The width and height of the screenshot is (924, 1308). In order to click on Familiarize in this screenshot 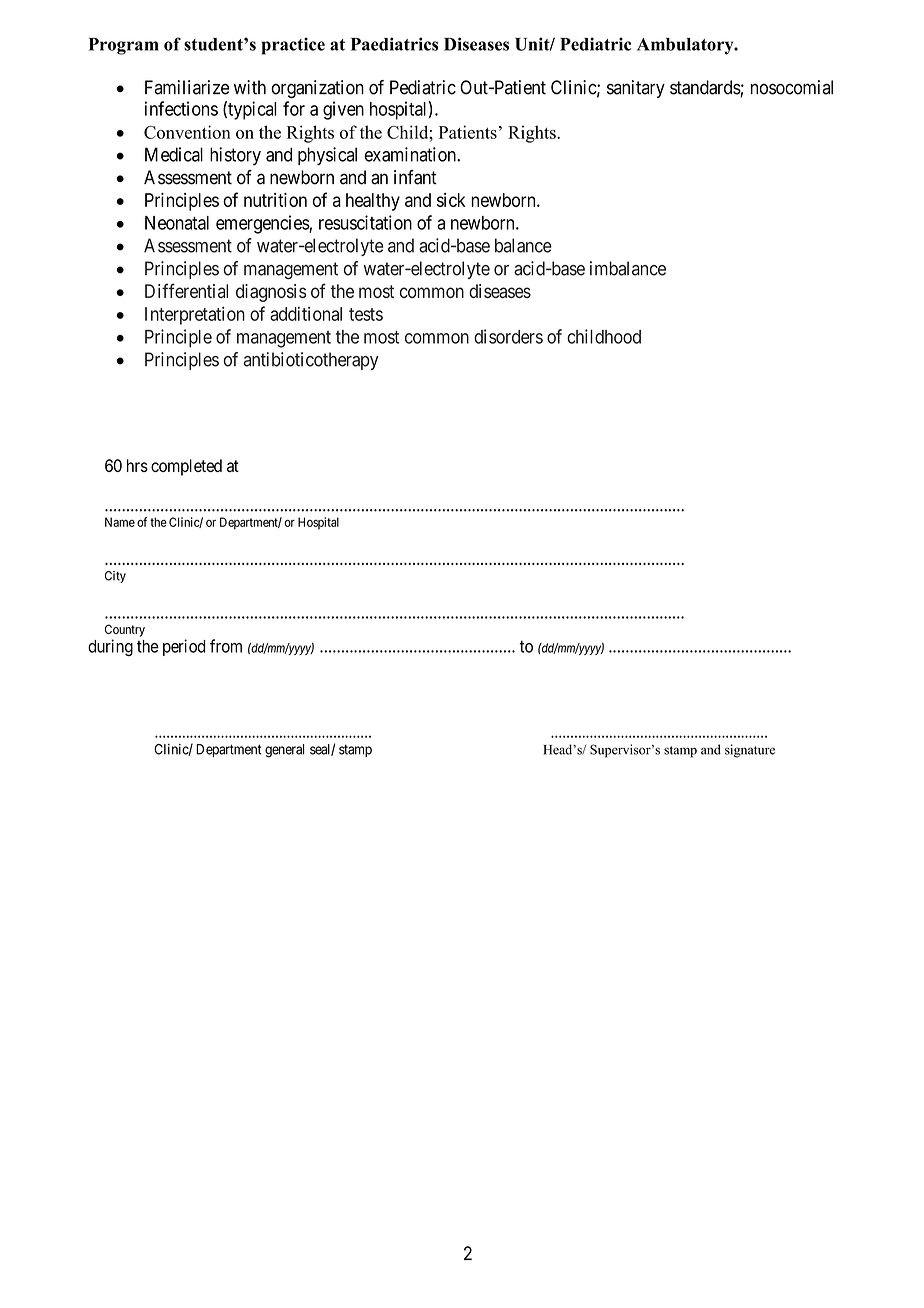, I will do `click(187, 87)`.
